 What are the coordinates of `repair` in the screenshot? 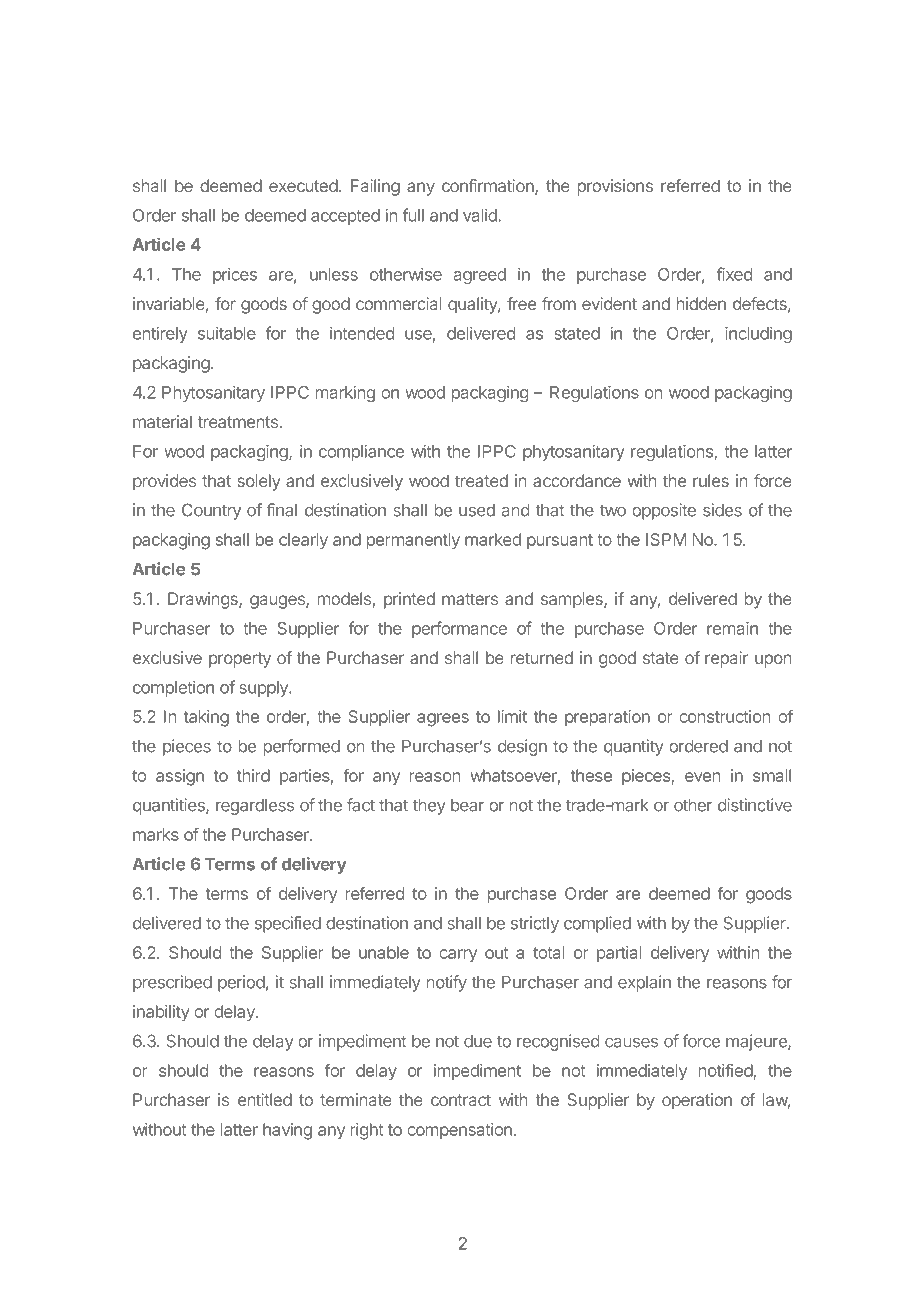 It's located at (726, 659).
